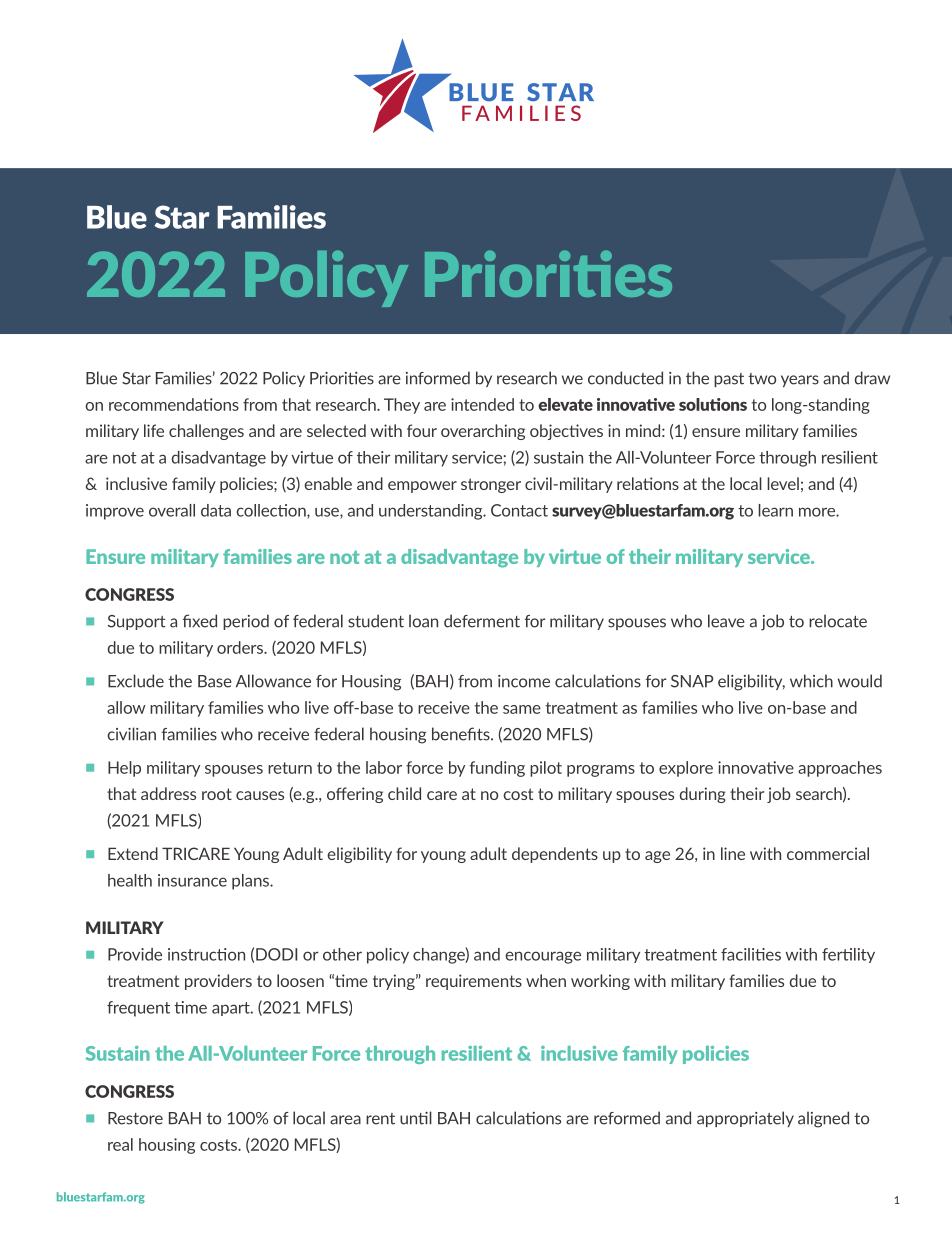  What do you see at coordinates (482, 621) in the screenshot?
I see `deferment` at bounding box center [482, 621].
